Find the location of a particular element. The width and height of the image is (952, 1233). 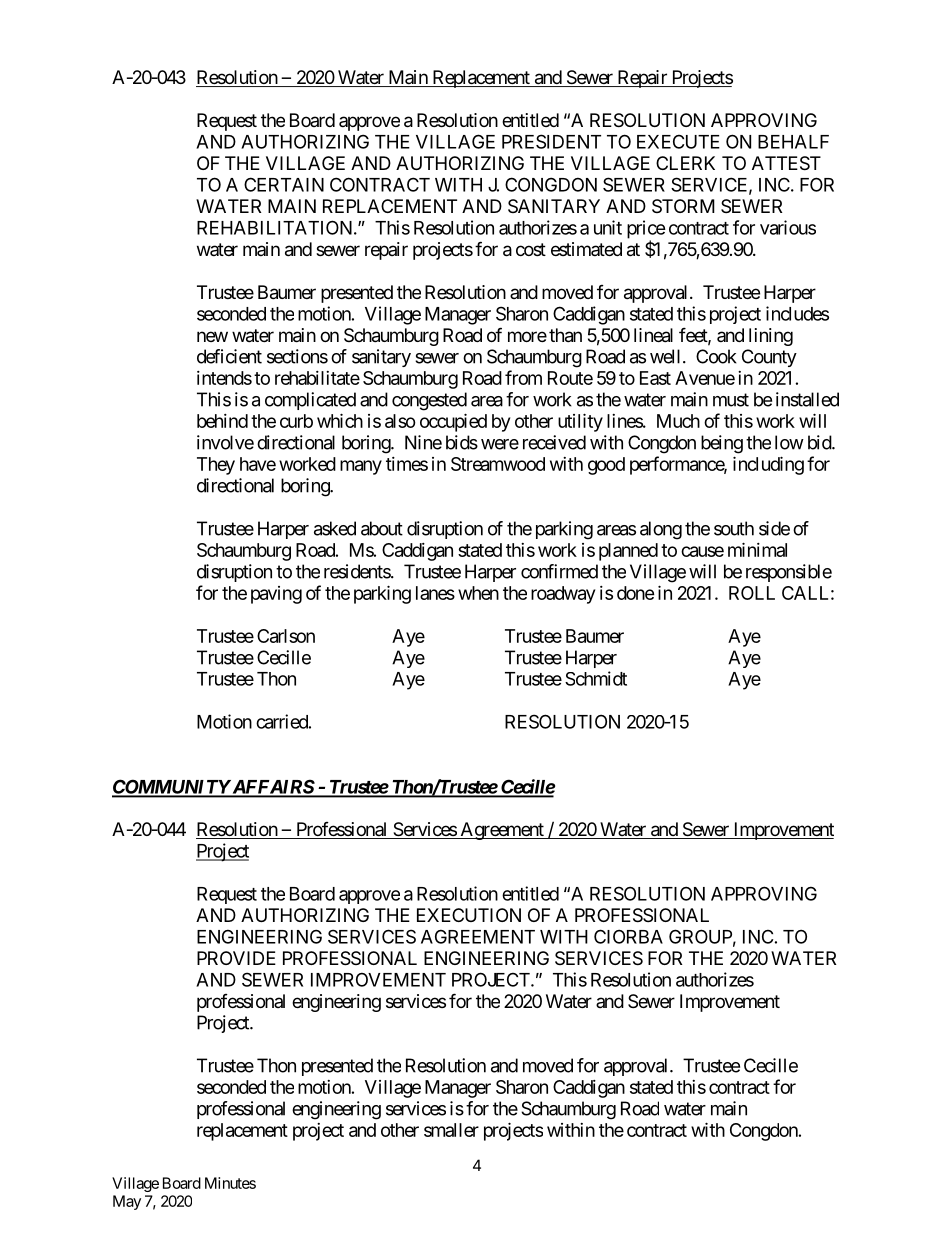

CERTAIN is located at coordinates (284, 184).
